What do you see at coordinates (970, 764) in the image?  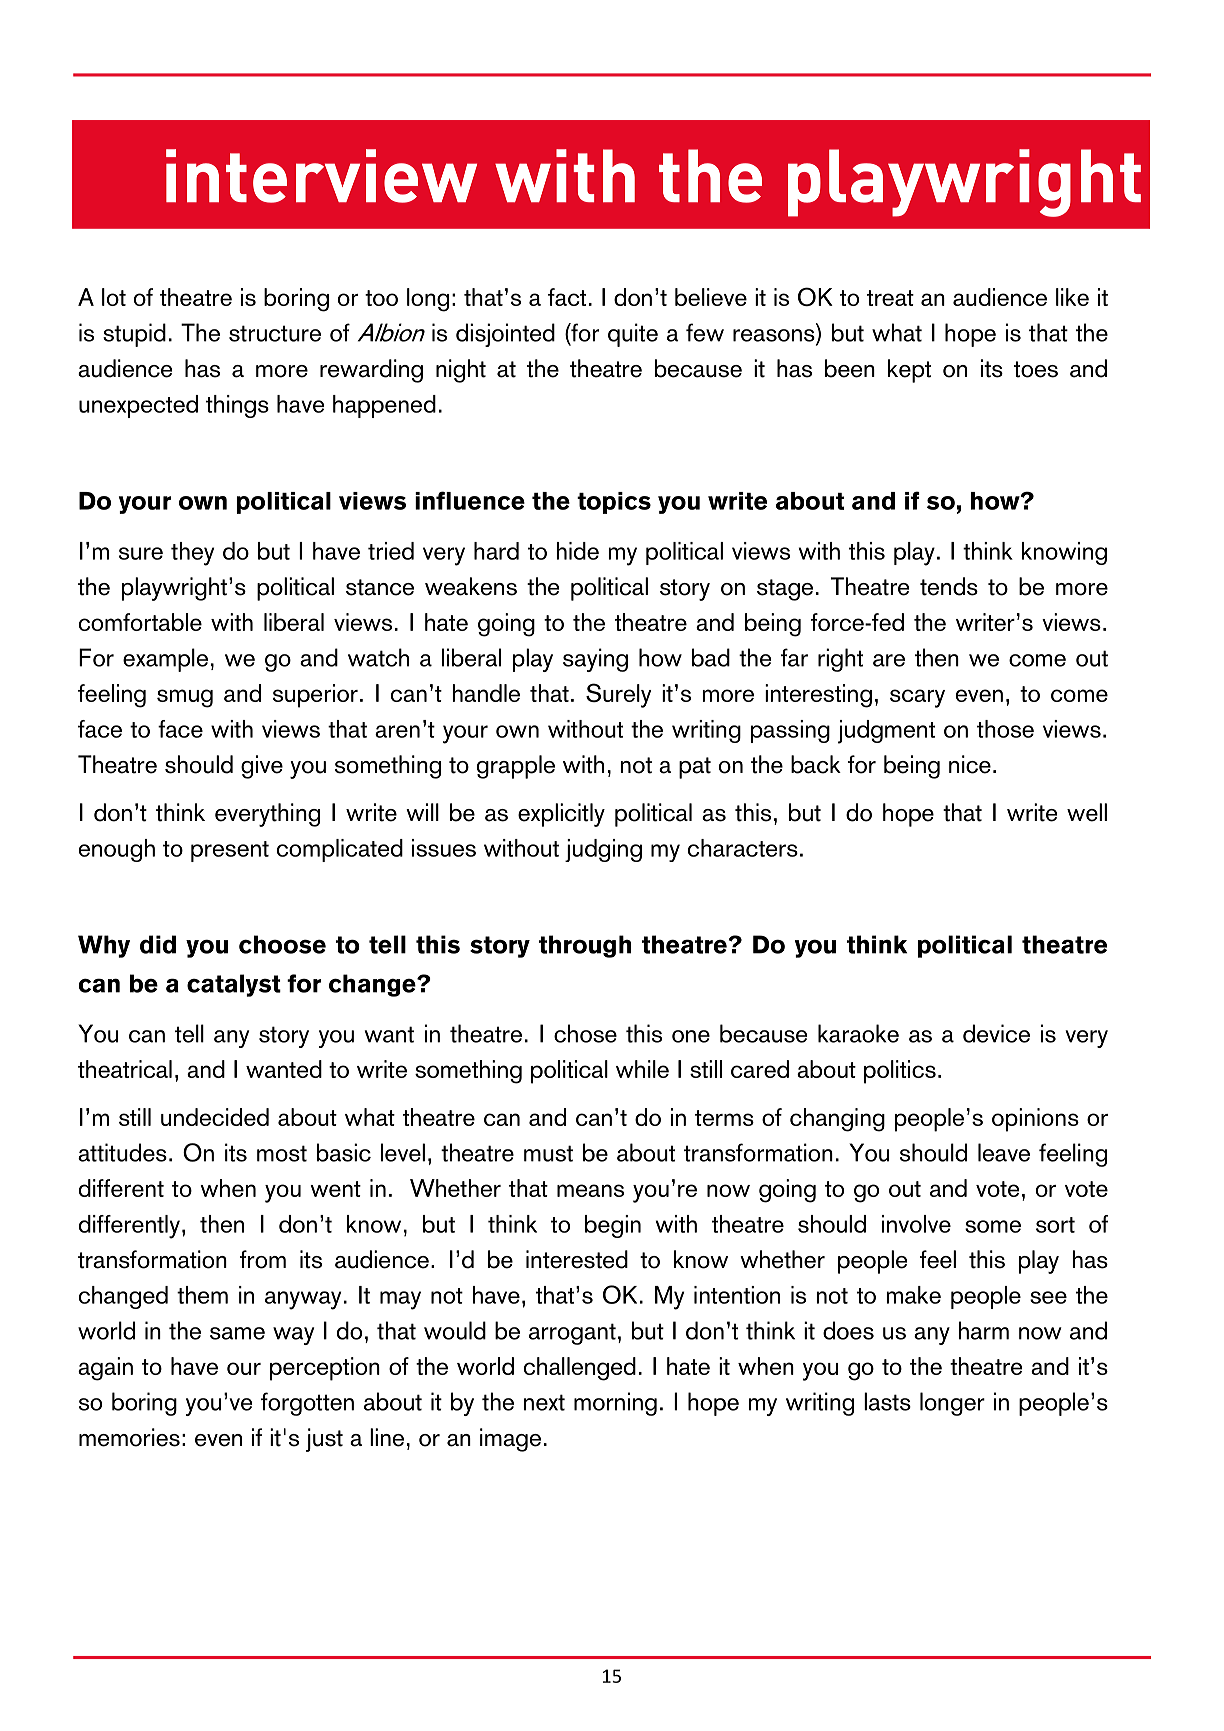 I see `nice` at bounding box center [970, 764].
